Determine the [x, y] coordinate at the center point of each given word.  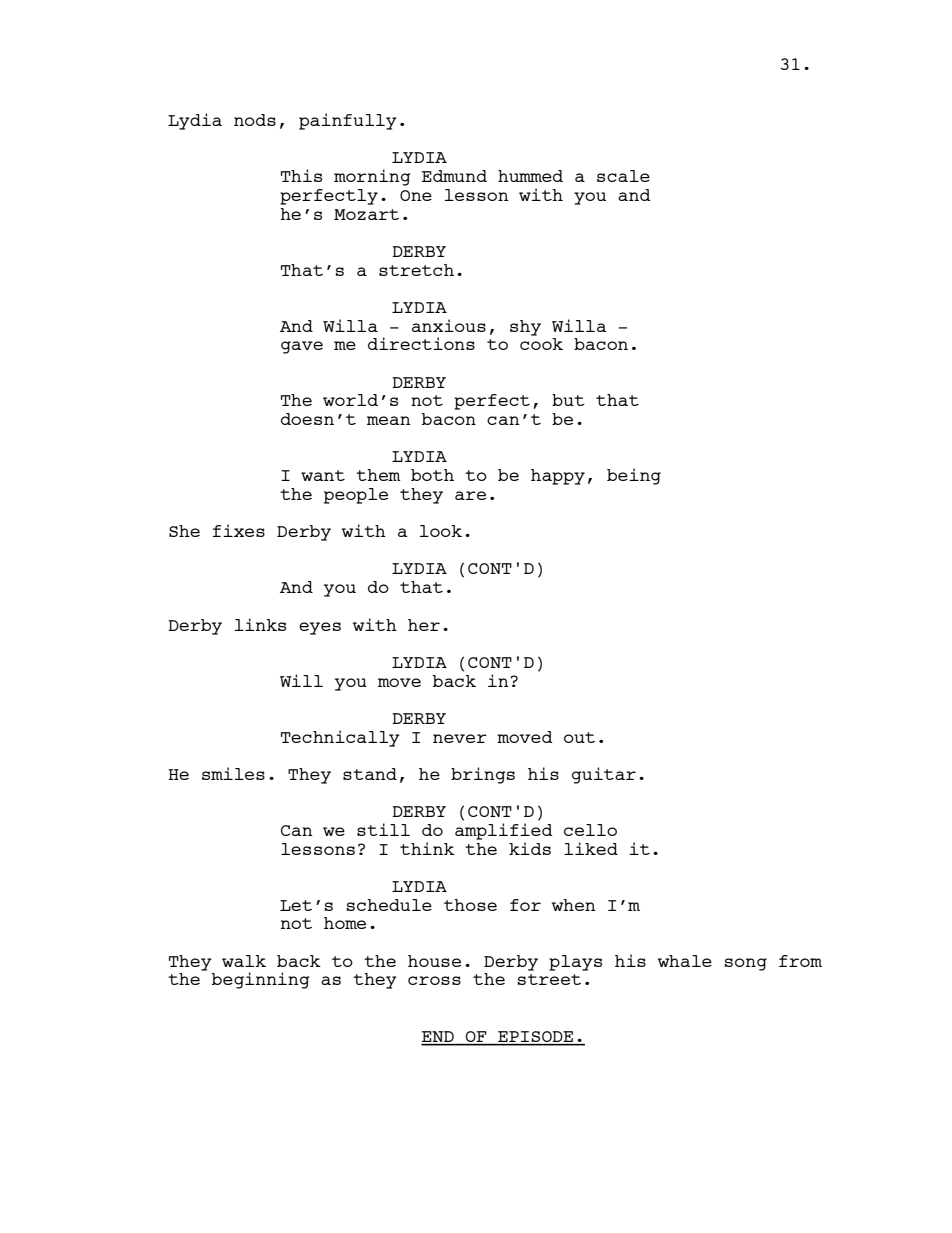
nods [255, 120]
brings [483, 775]
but [568, 400]
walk [244, 961]
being [634, 476]
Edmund [454, 176]
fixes [239, 530]
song [746, 964]
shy [525, 328]
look [441, 531]
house [434, 961]
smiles [233, 773]
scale [623, 176]
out [579, 737]
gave [302, 347]
